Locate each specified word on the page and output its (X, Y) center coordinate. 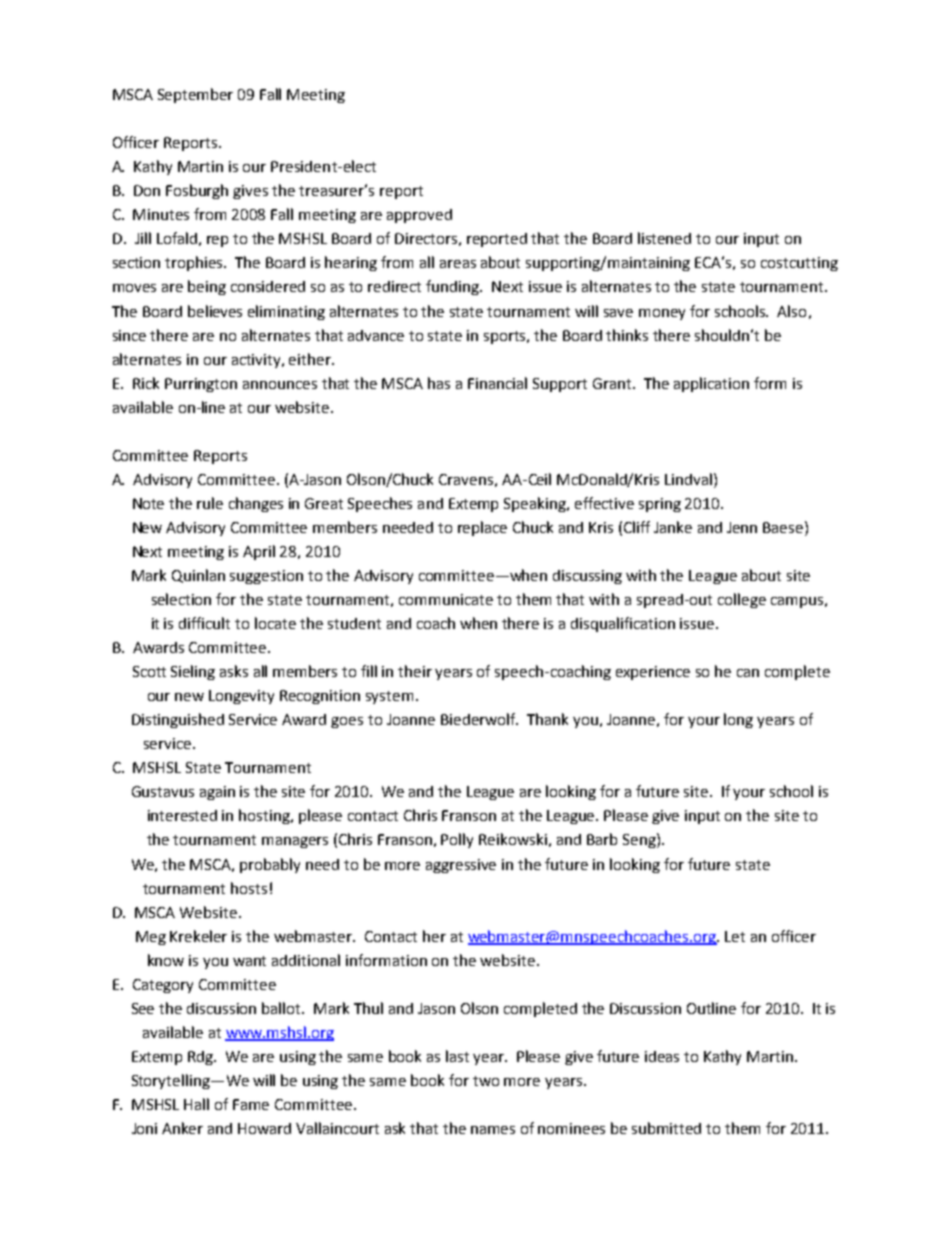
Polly (457, 840)
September (195, 95)
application (711, 384)
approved (419, 216)
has (439, 383)
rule (210, 503)
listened (664, 238)
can (748, 673)
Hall (196, 1104)
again (217, 793)
